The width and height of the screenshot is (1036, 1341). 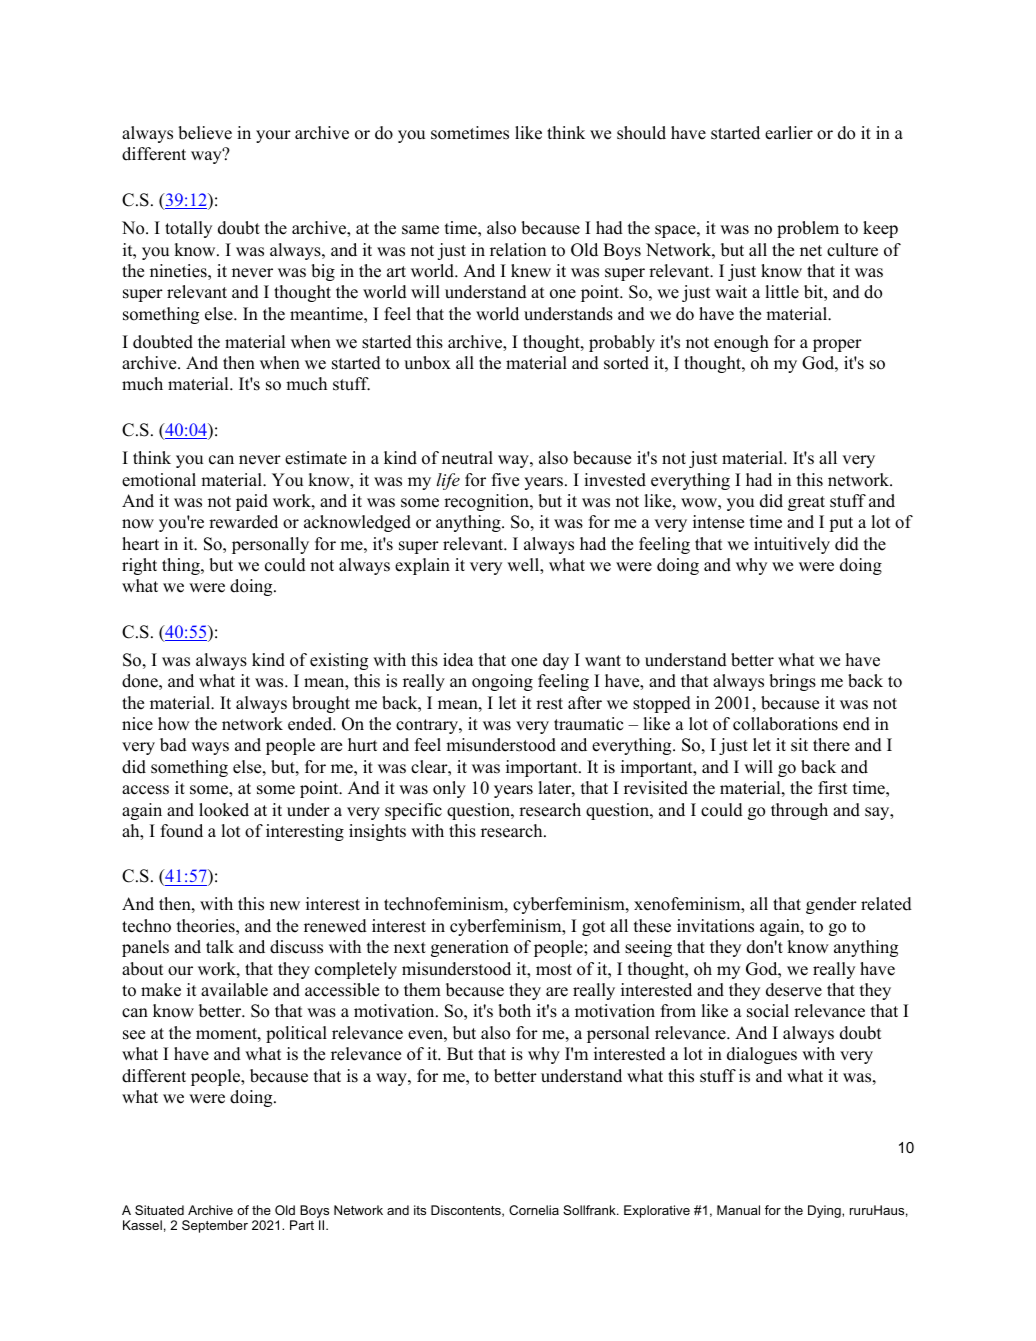 I want to click on only, so click(x=449, y=789).
